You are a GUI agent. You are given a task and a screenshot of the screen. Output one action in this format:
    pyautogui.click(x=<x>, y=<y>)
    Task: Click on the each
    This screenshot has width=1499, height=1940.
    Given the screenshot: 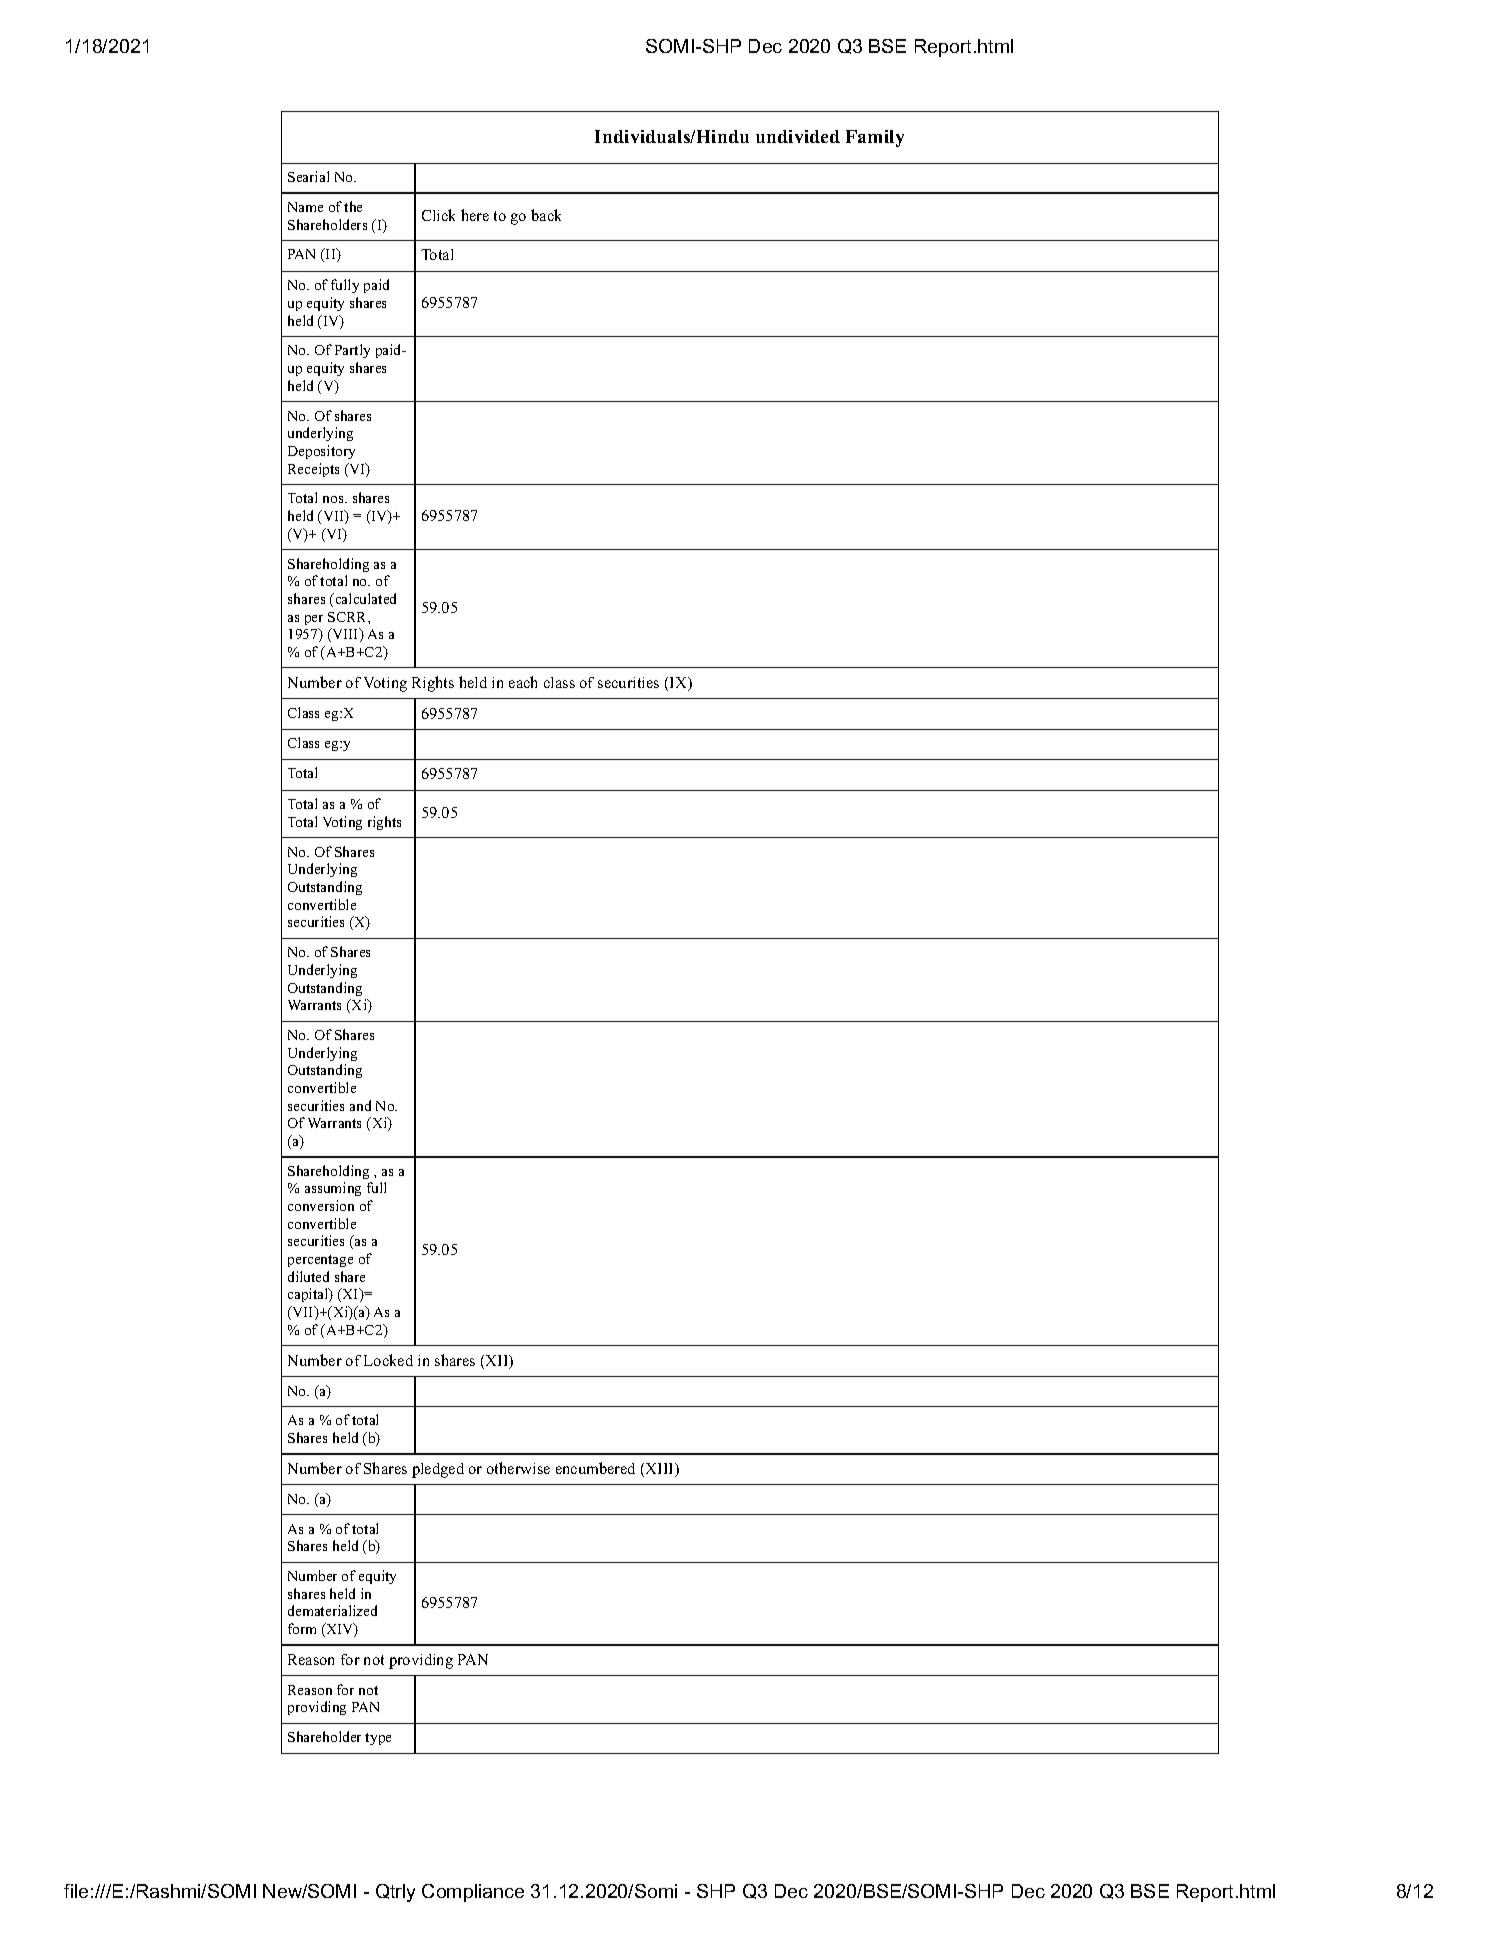 What is the action you would take?
    pyautogui.click(x=523, y=682)
